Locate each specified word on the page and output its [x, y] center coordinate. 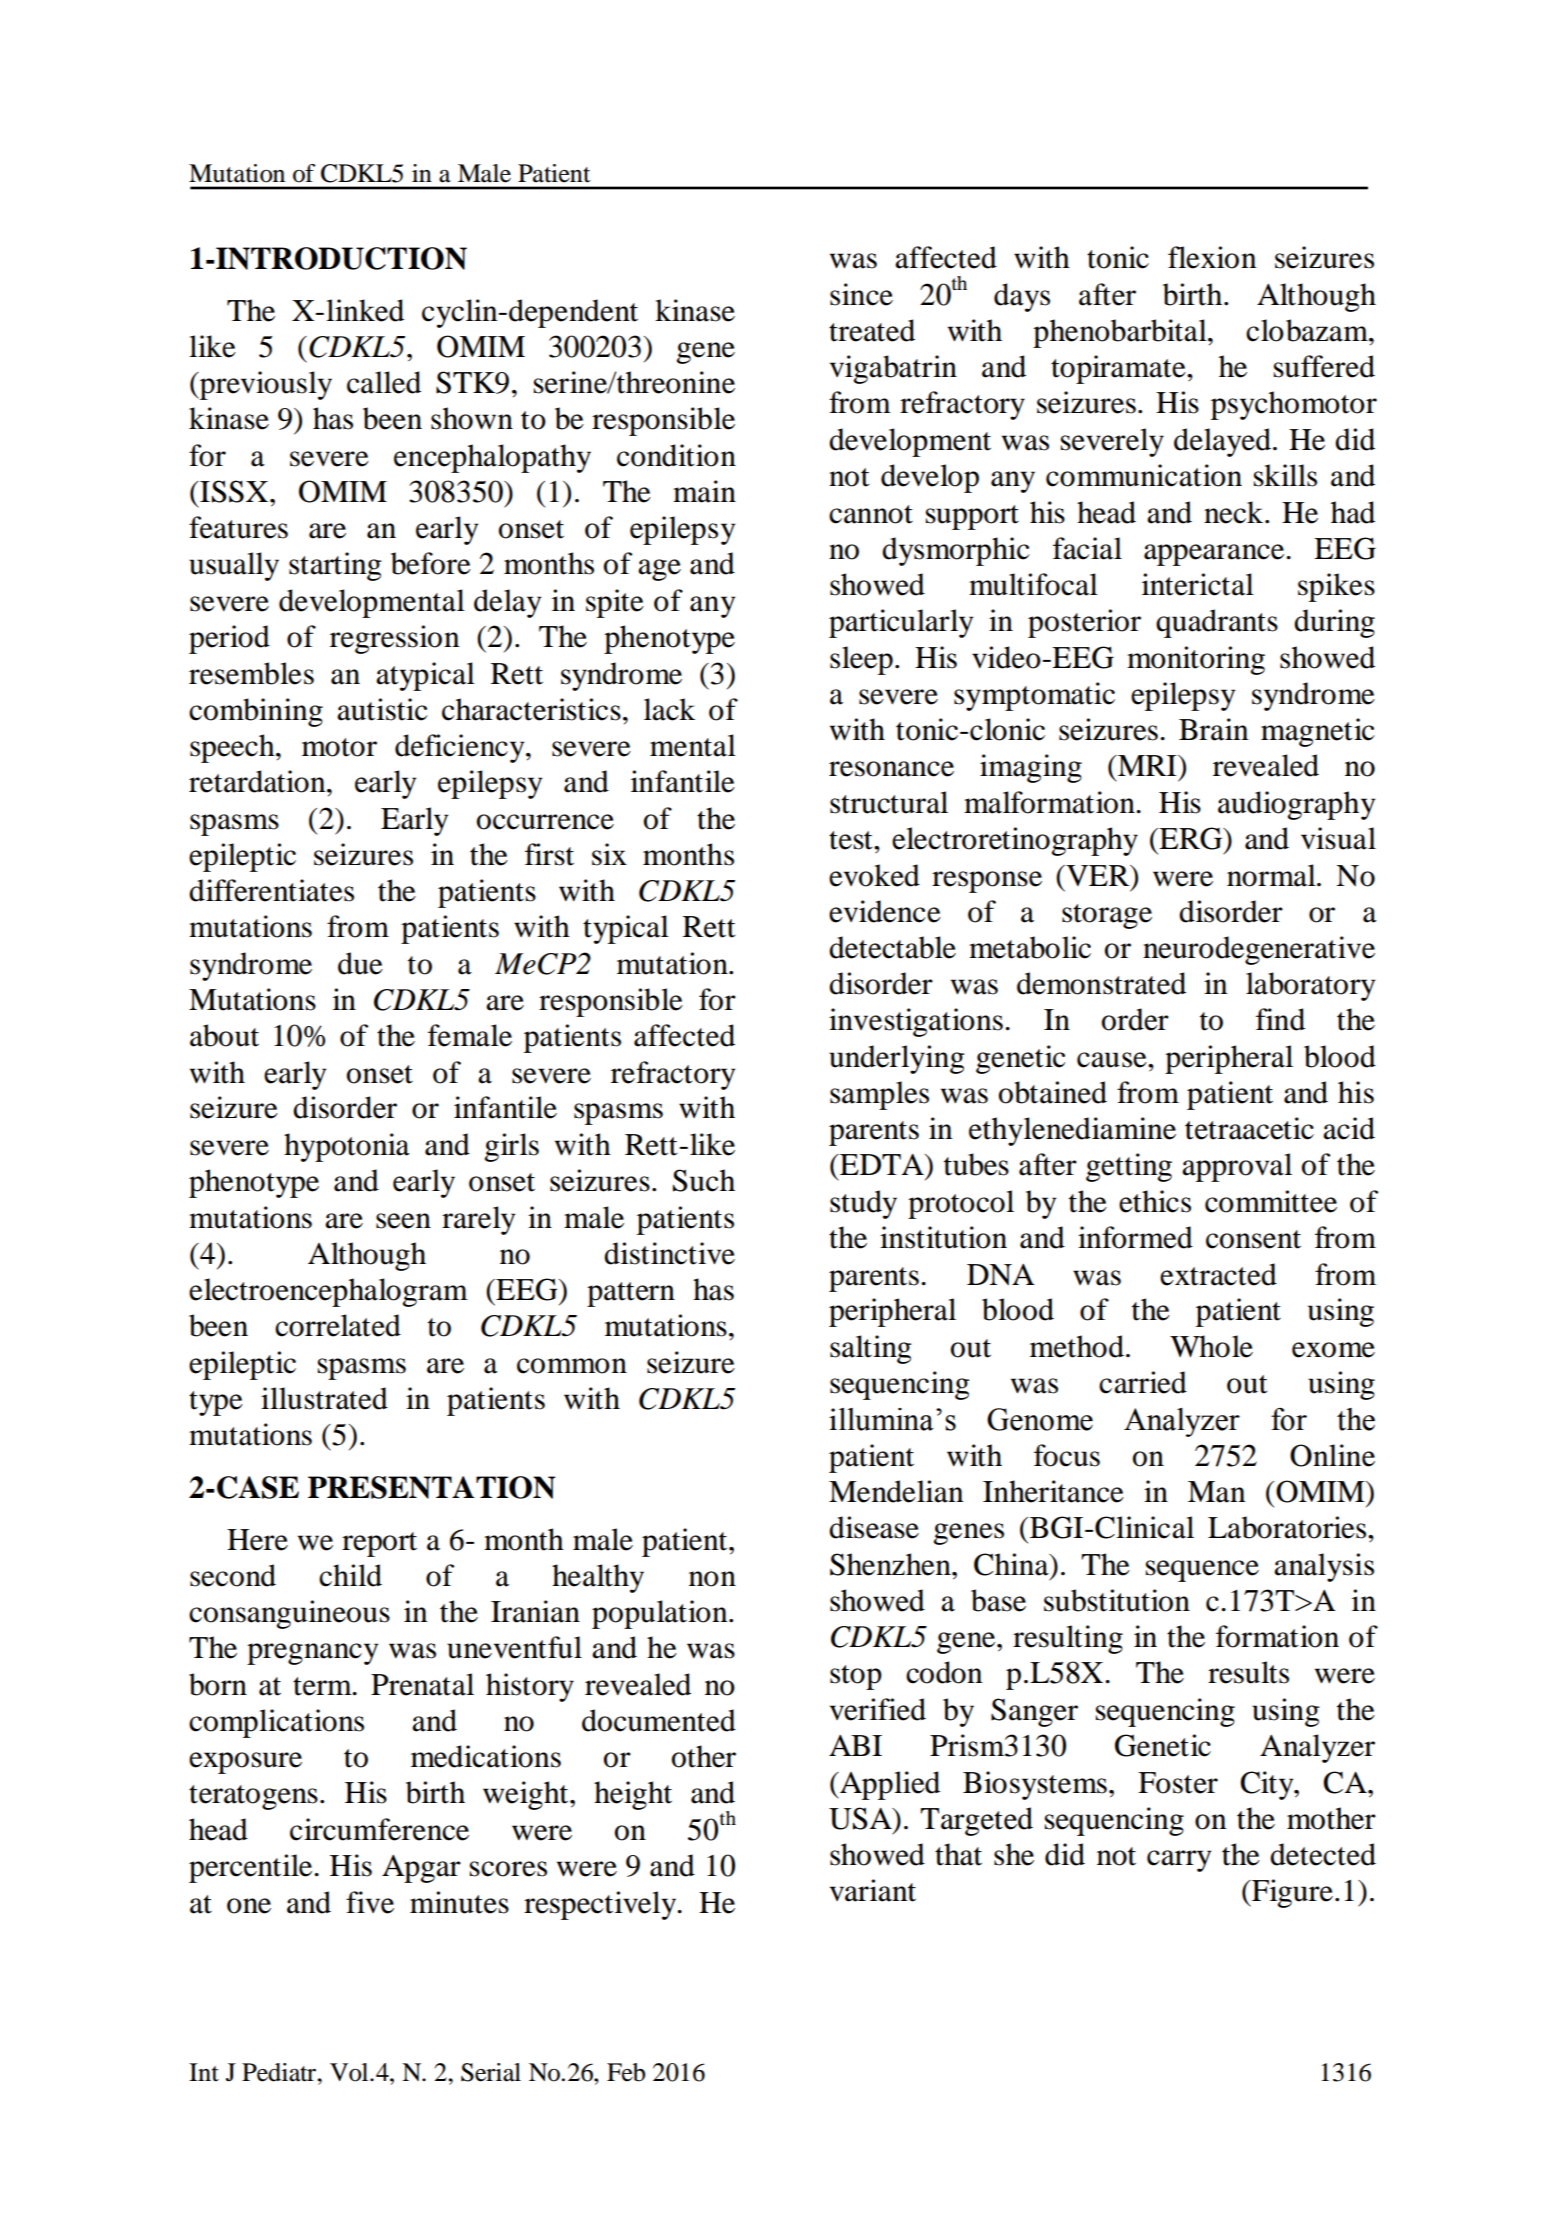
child [350, 1575]
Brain [1213, 729]
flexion [1212, 257]
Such [704, 1180]
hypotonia [347, 1147]
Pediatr [280, 2072]
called [384, 382]
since [861, 294]
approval [1237, 1167]
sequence [1202, 1571]
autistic [382, 709]
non [712, 1579]
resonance [891, 769]
